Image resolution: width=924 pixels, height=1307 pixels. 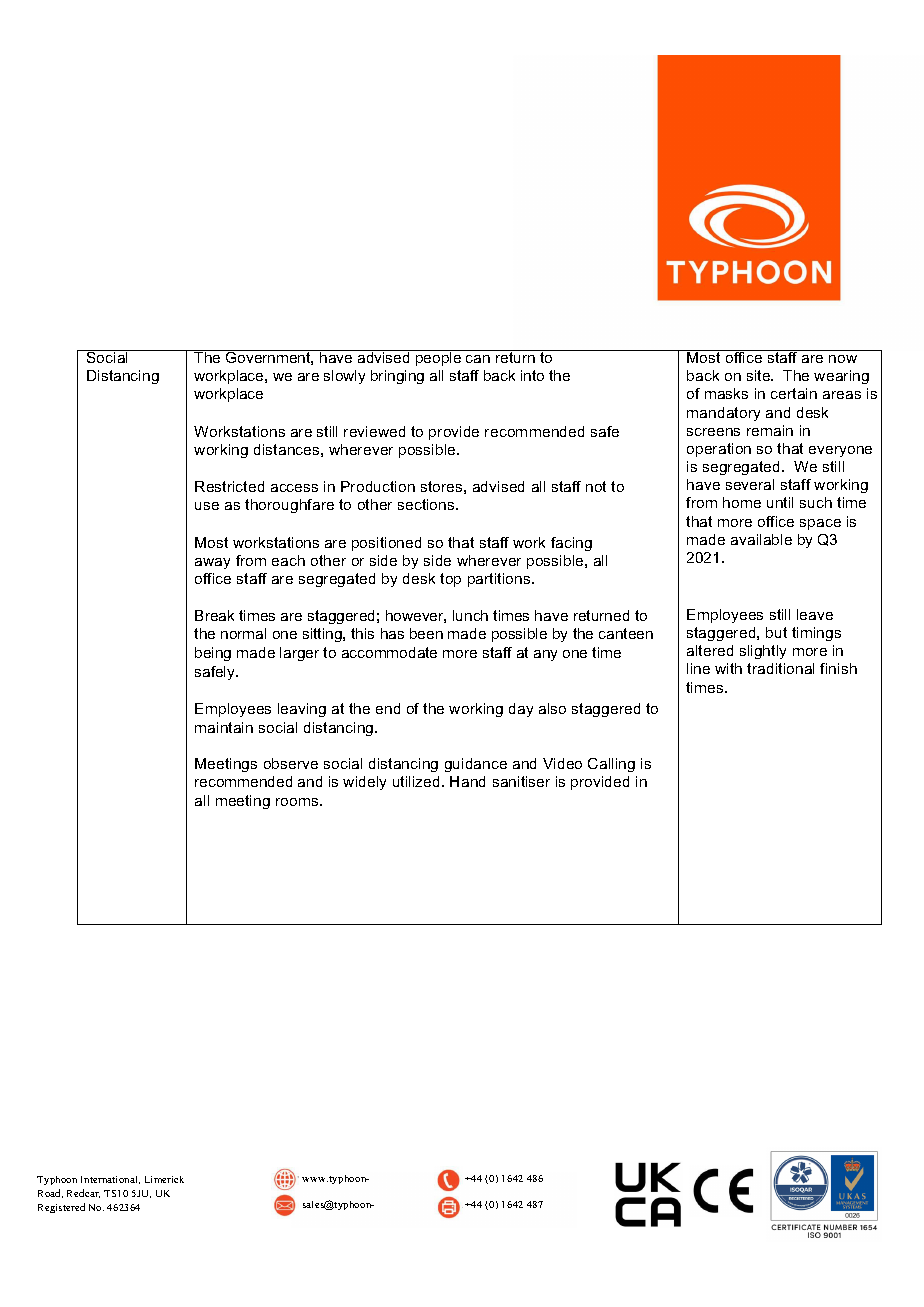 I want to click on Registered, so click(x=61, y=1208).
